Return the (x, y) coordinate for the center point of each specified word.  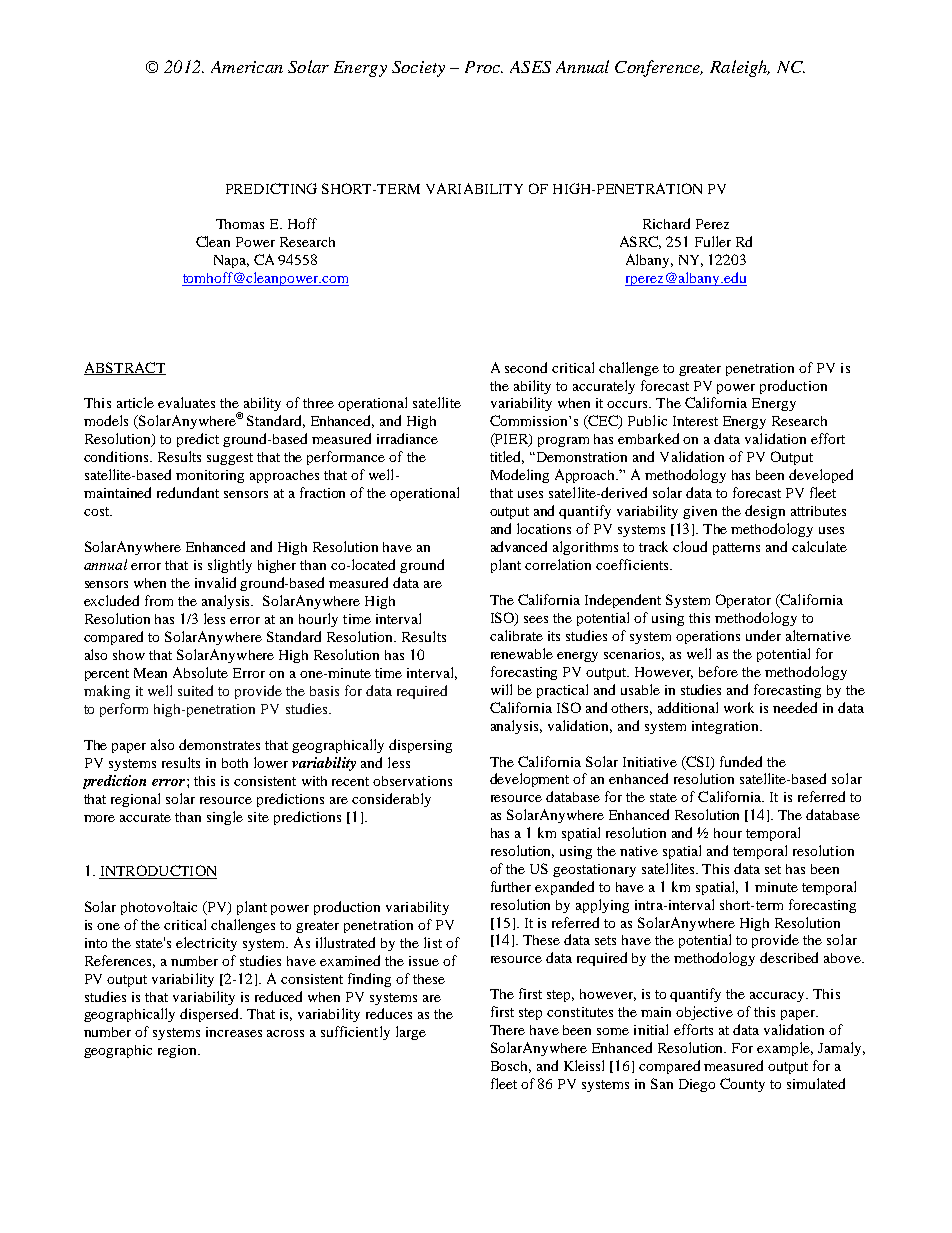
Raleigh (740, 68)
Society (418, 69)
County (742, 1085)
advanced (519, 546)
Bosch (511, 1067)
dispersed (210, 1015)
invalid (215, 582)
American (247, 67)
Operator (743, 601)
